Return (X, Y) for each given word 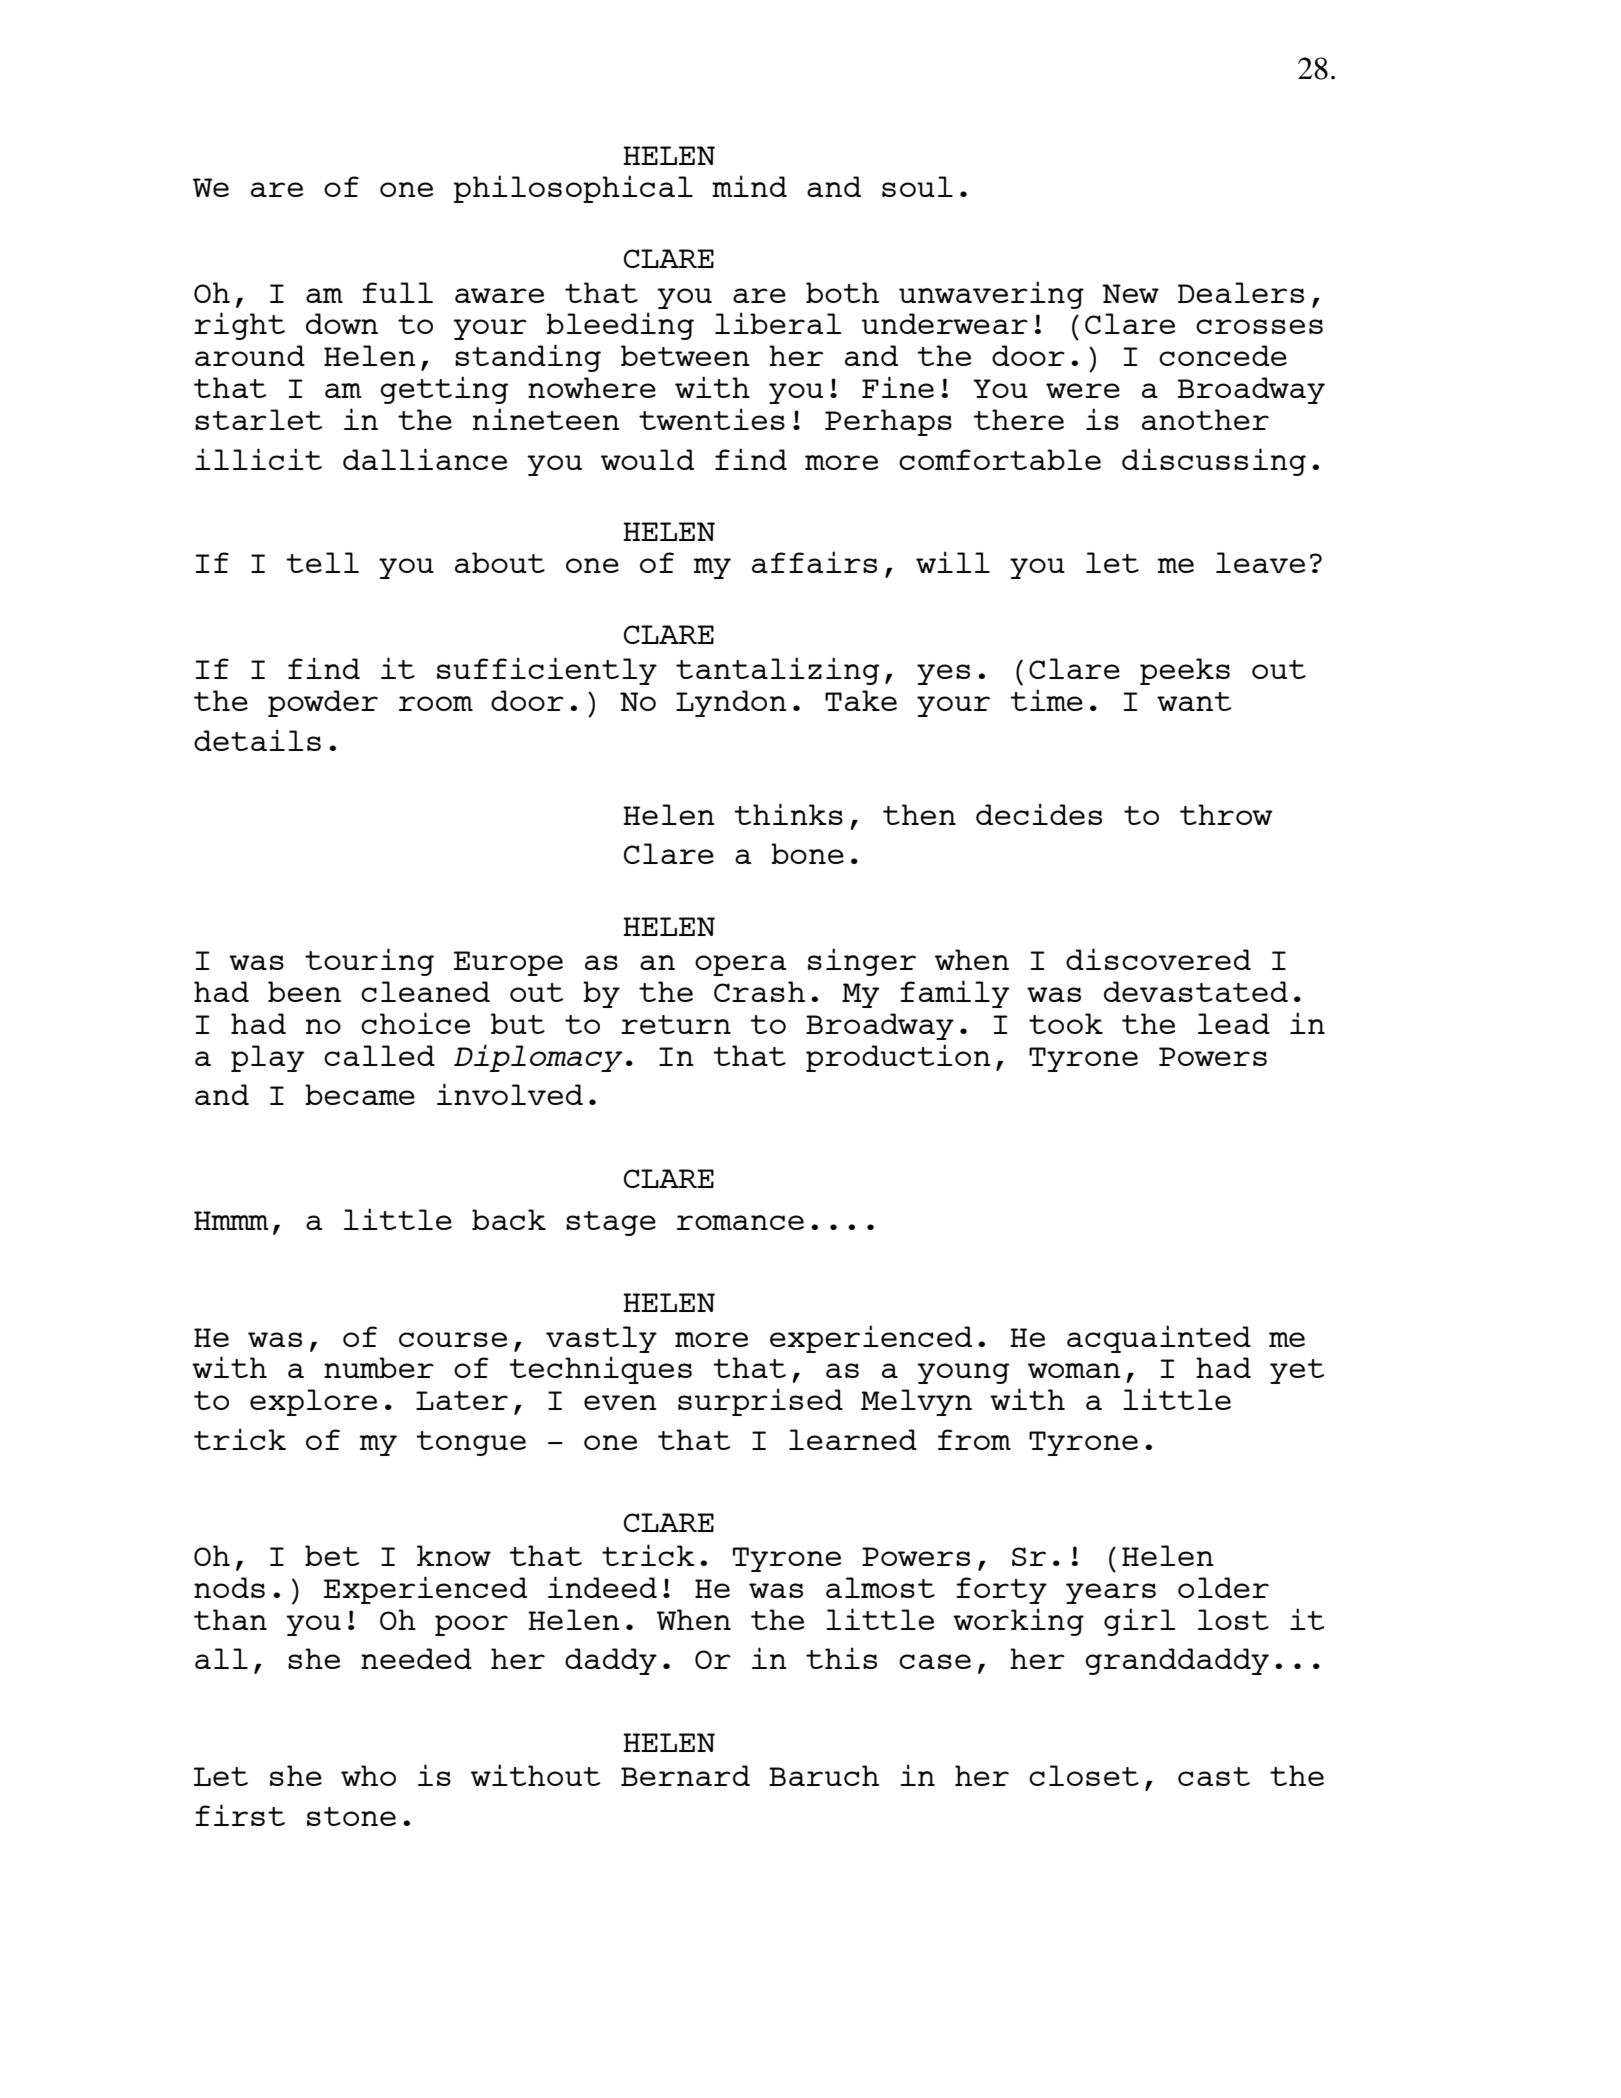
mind (749, 186)
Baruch (824, 1775)
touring (369, 962)
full (397, 292)
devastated (1196, 991)
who (368, 1775)
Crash (759, 991)
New (1130, 293)
